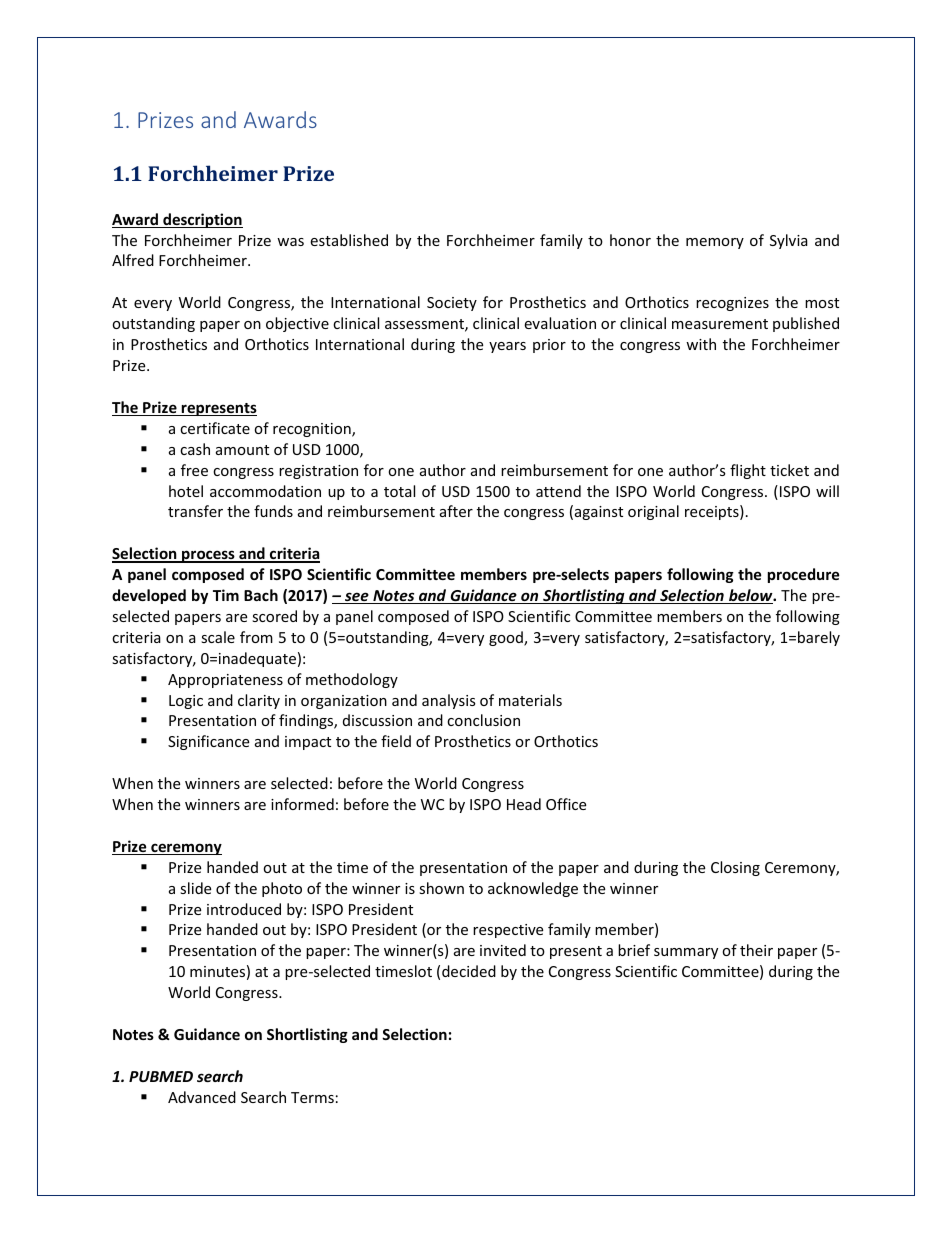  I want to click on scale, so click(218, 637).
